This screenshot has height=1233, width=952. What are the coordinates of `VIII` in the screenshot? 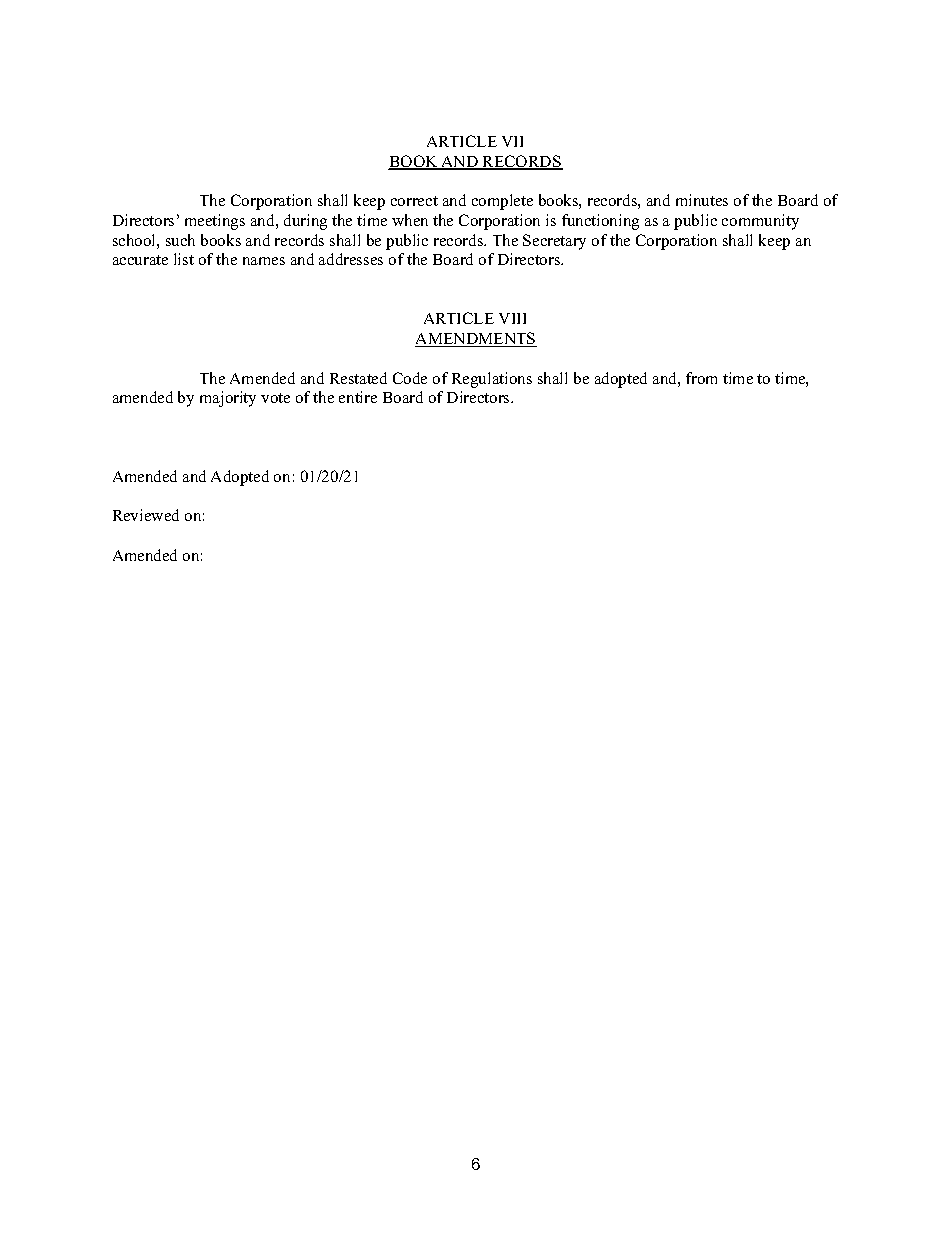 It's located at (512, 318).
